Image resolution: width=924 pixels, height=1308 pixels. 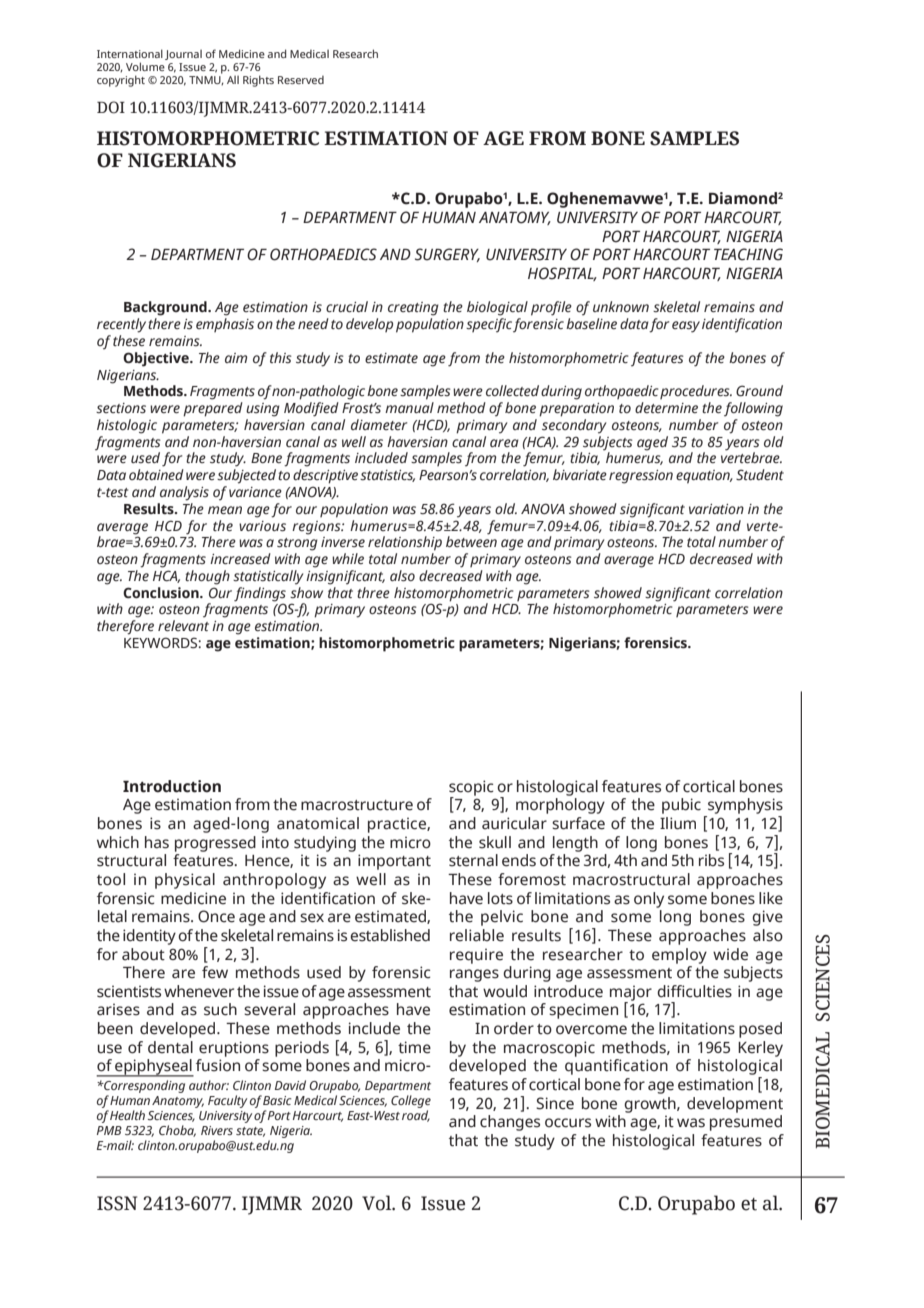 What do you see at coordinates (185, 881) in the image?
I see `physical` at bounding box center [185, 881].
